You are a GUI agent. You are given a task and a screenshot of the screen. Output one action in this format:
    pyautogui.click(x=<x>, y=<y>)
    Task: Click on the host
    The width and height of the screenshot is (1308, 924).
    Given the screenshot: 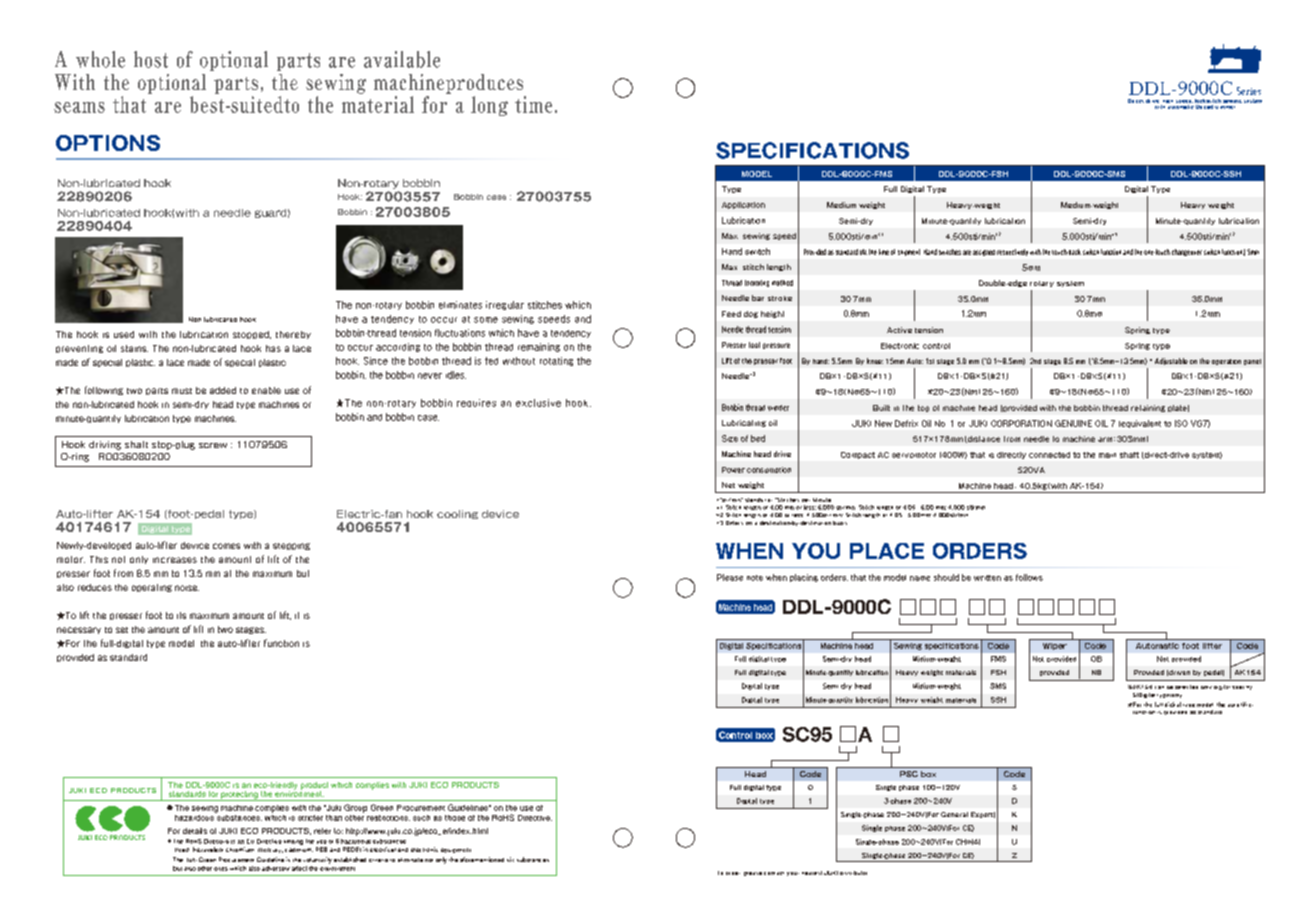 What is the action you would take?
    pyautogui.click(x=151, y=59)
